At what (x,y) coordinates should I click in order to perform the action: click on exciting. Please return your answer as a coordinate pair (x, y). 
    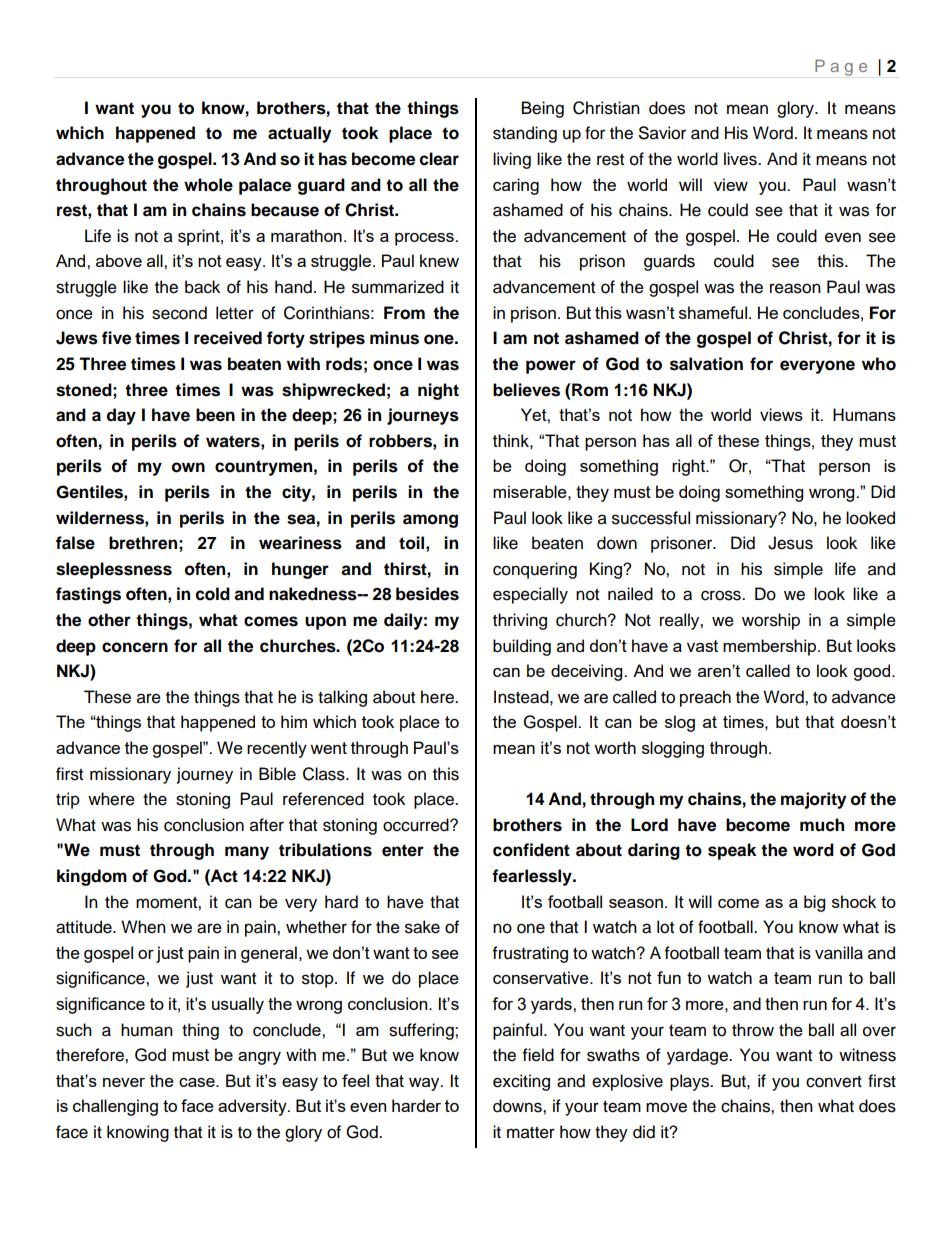
    Looking at the image, I should click on (521, 1082).
